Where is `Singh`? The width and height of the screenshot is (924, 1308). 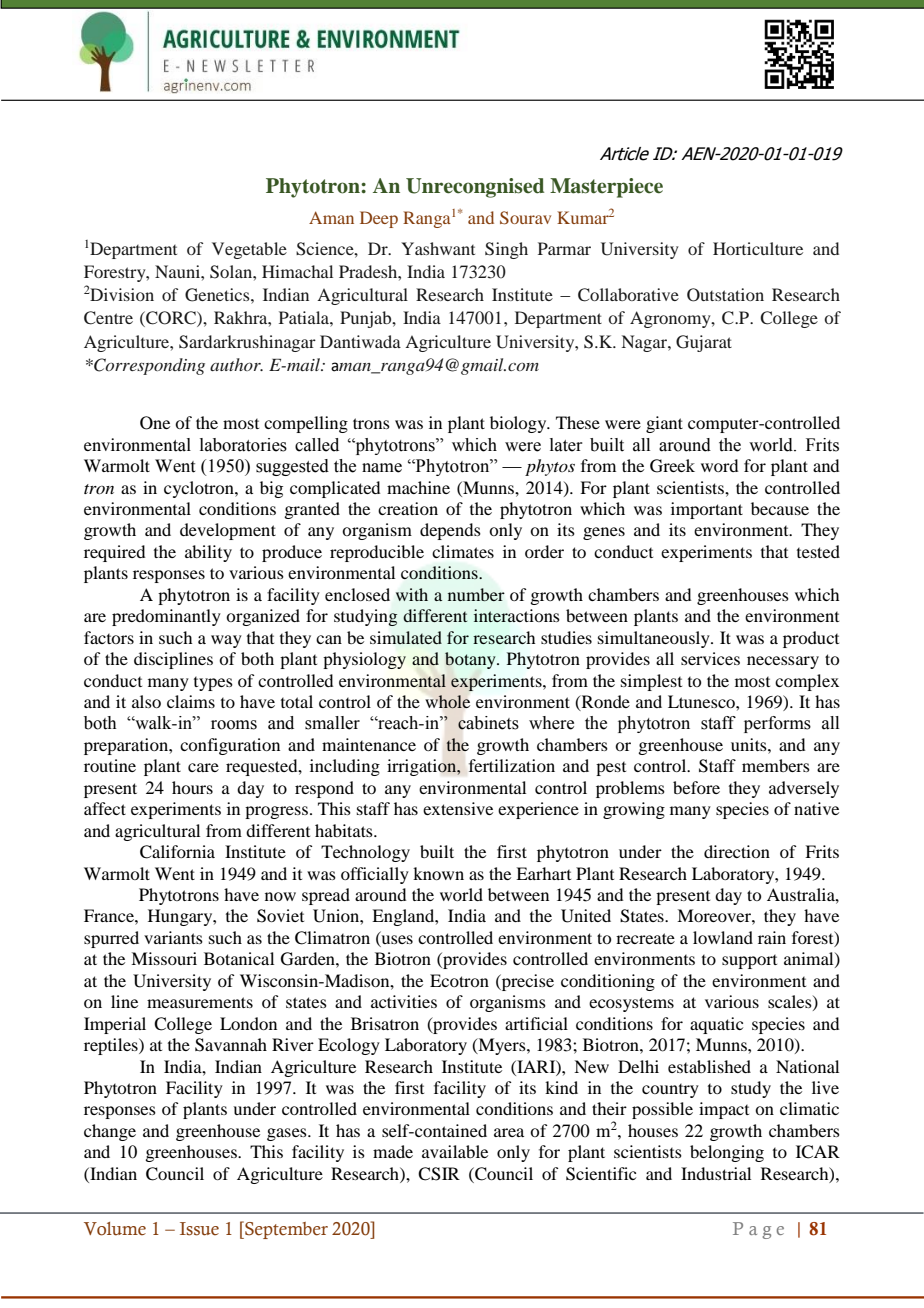 Singh is located at coordinates (506, 250).
